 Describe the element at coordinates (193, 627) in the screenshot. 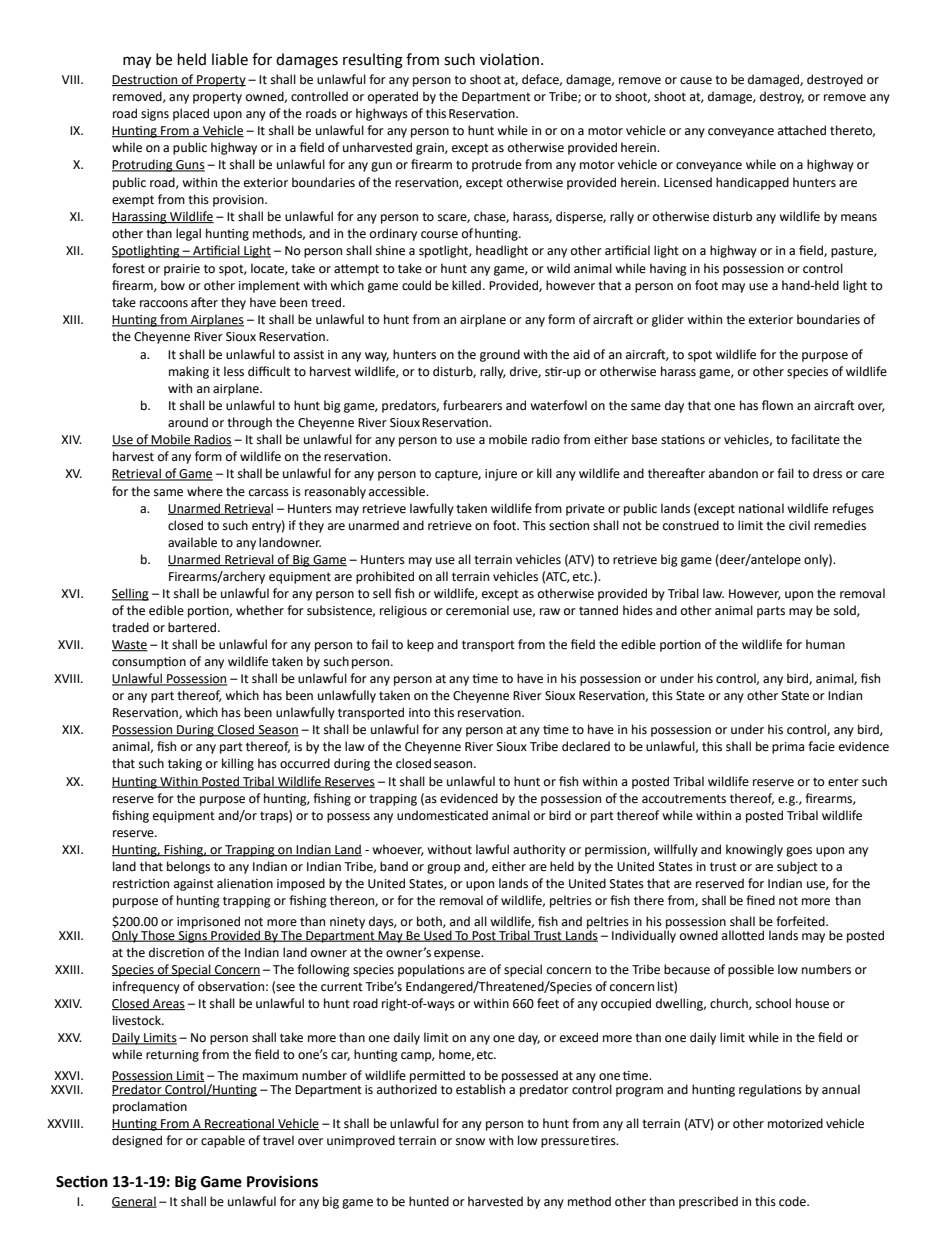

I see `bartered` at that location.
